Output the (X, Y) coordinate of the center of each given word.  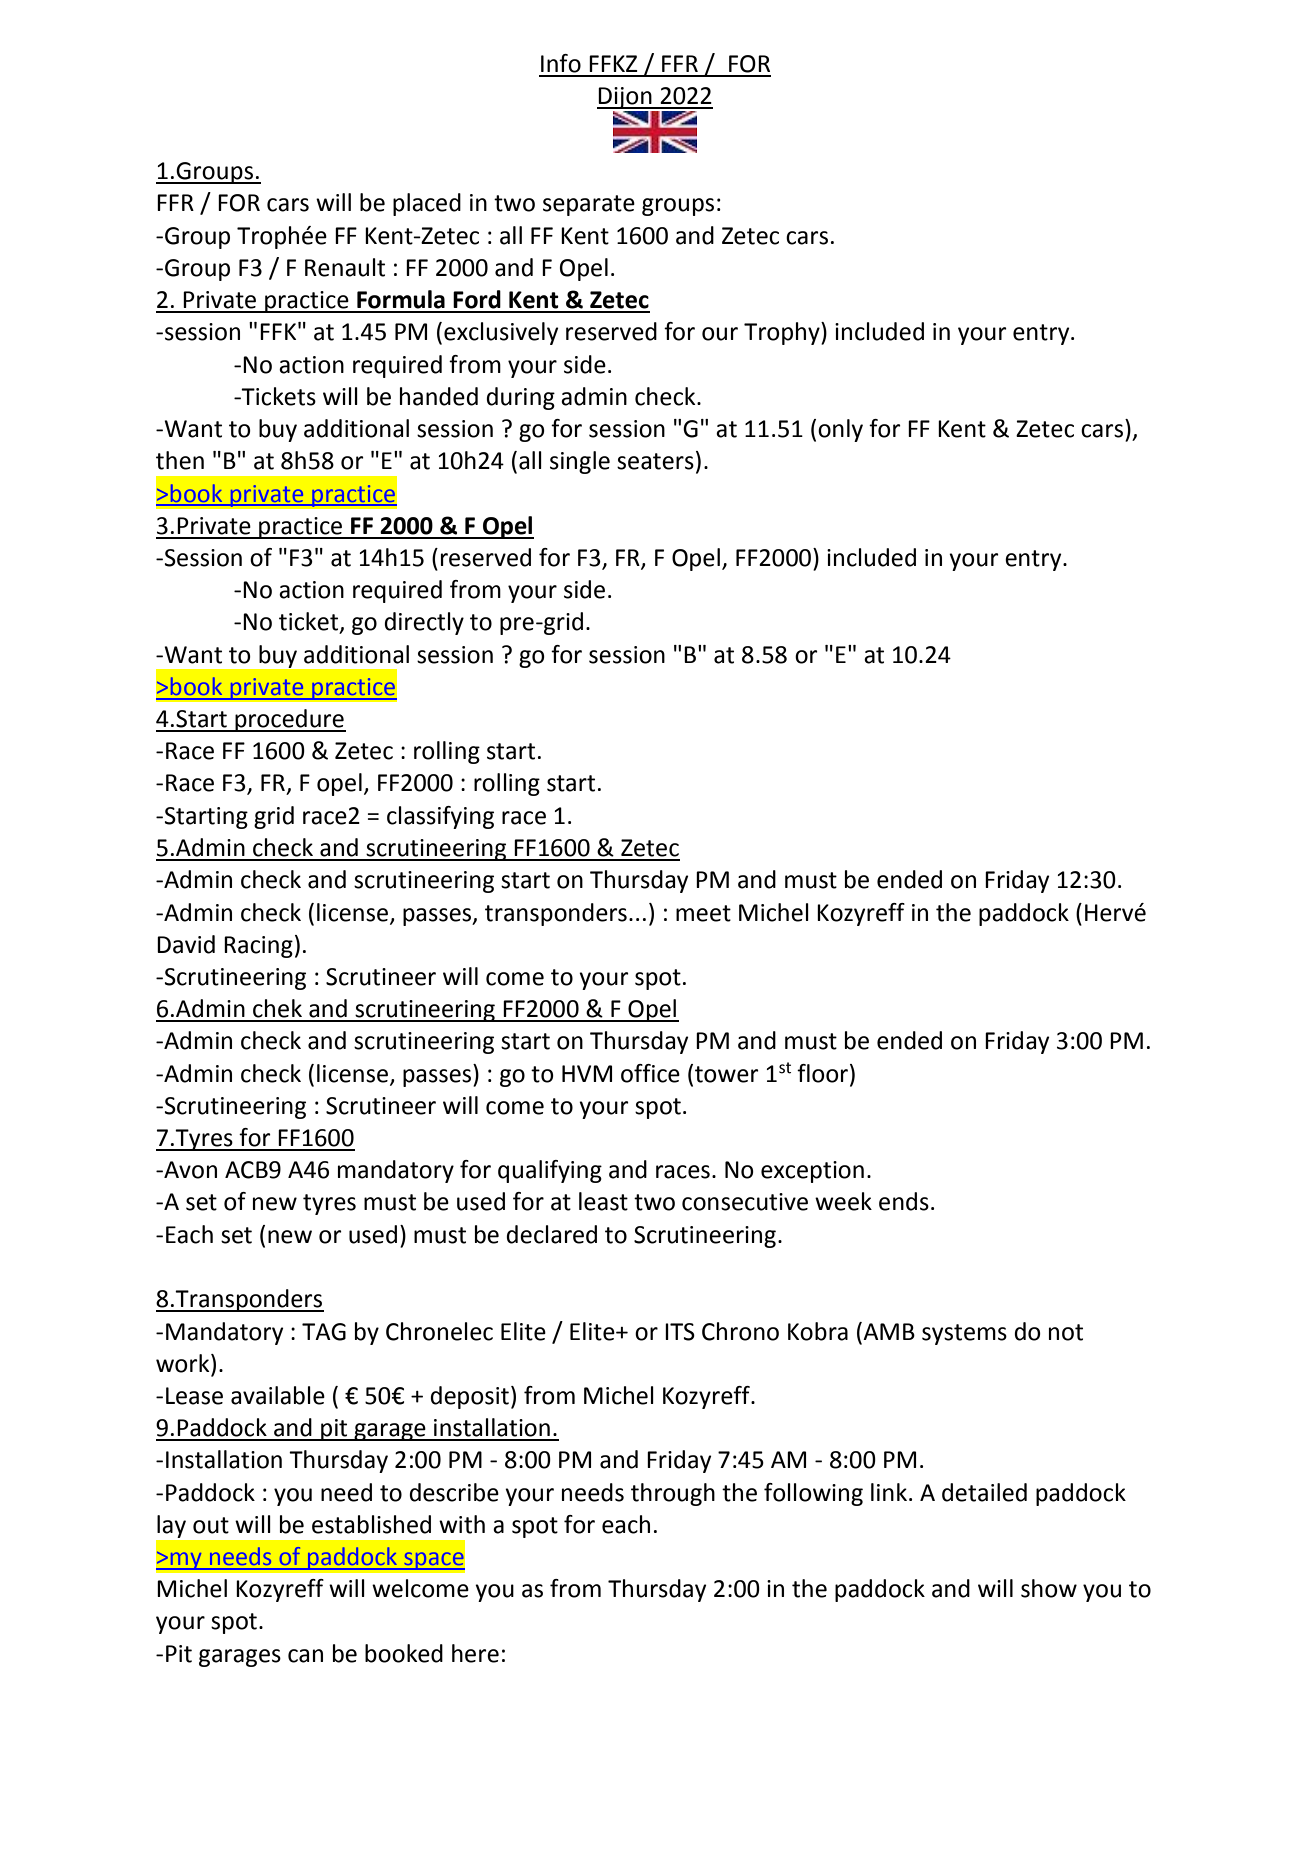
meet (703, 913)
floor (824, 1073)
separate (589, 205)
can (305, 1656)
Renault (345, 267)
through (673, 1494)
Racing (258, 947)
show (1049, 1588)
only (840, 430)
